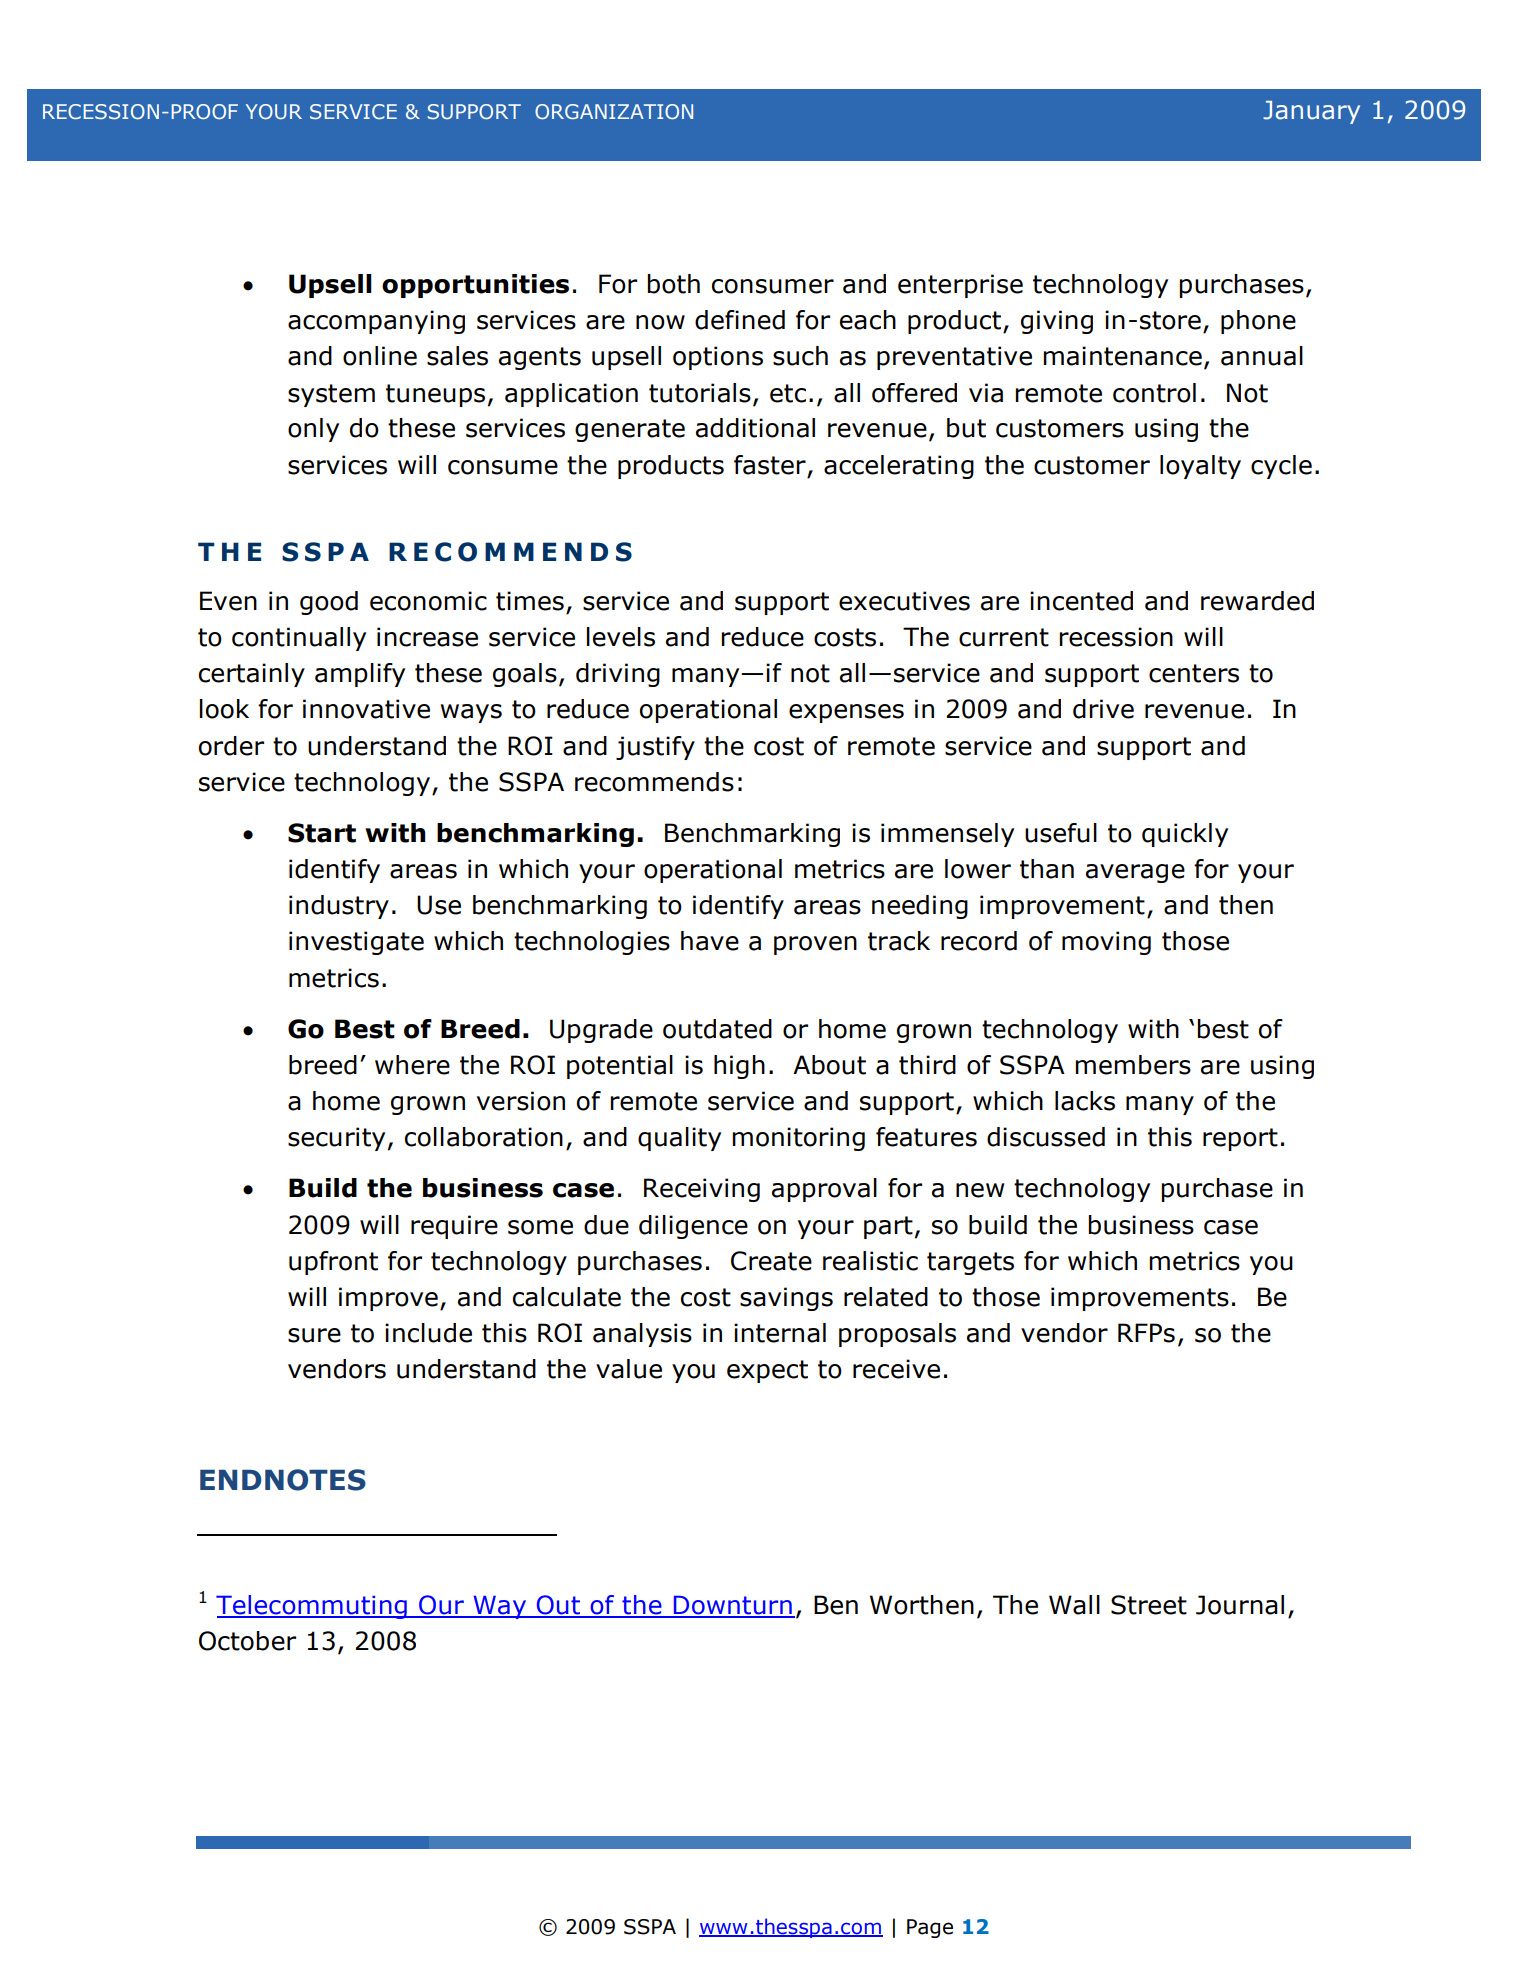  Describe the element at coordinates (717, 1029) in the document. I see `outdated` at that location.
